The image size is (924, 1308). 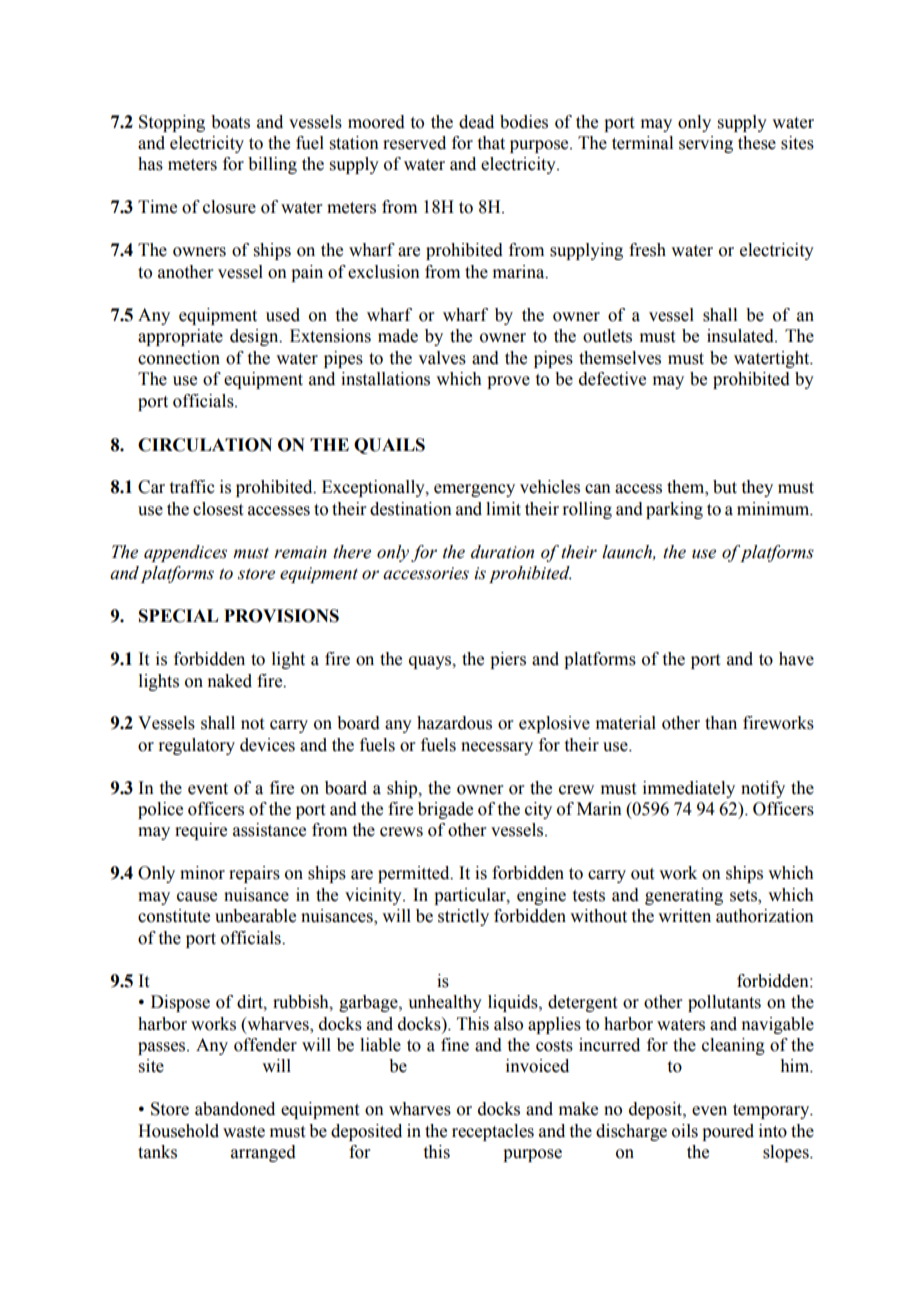 What do you see at coordinates (230, 122) in the screenshot?
I see `boats` at bounding box center [230, 122].
